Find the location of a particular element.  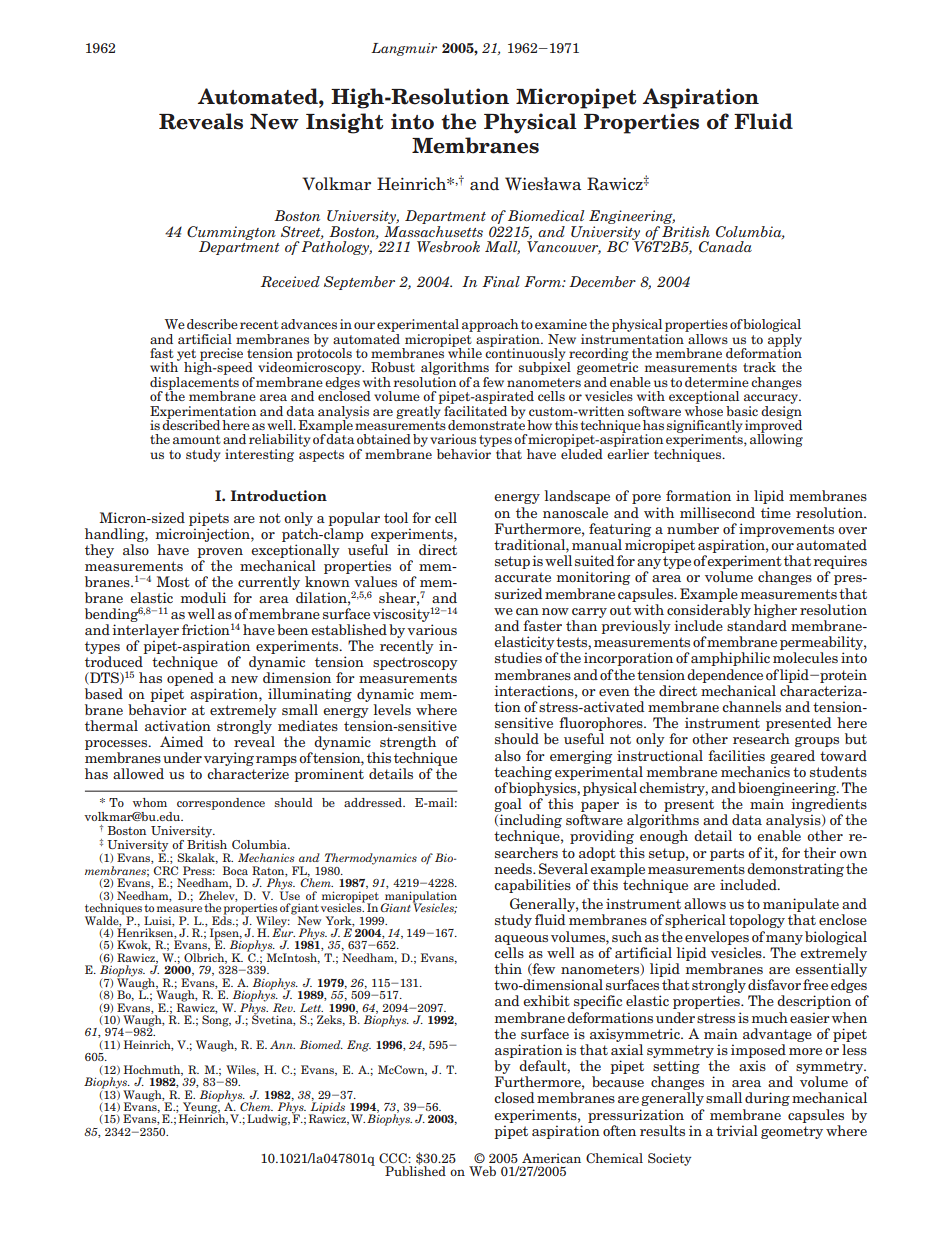

Ludwig is located at coordinates (268, 1120).
